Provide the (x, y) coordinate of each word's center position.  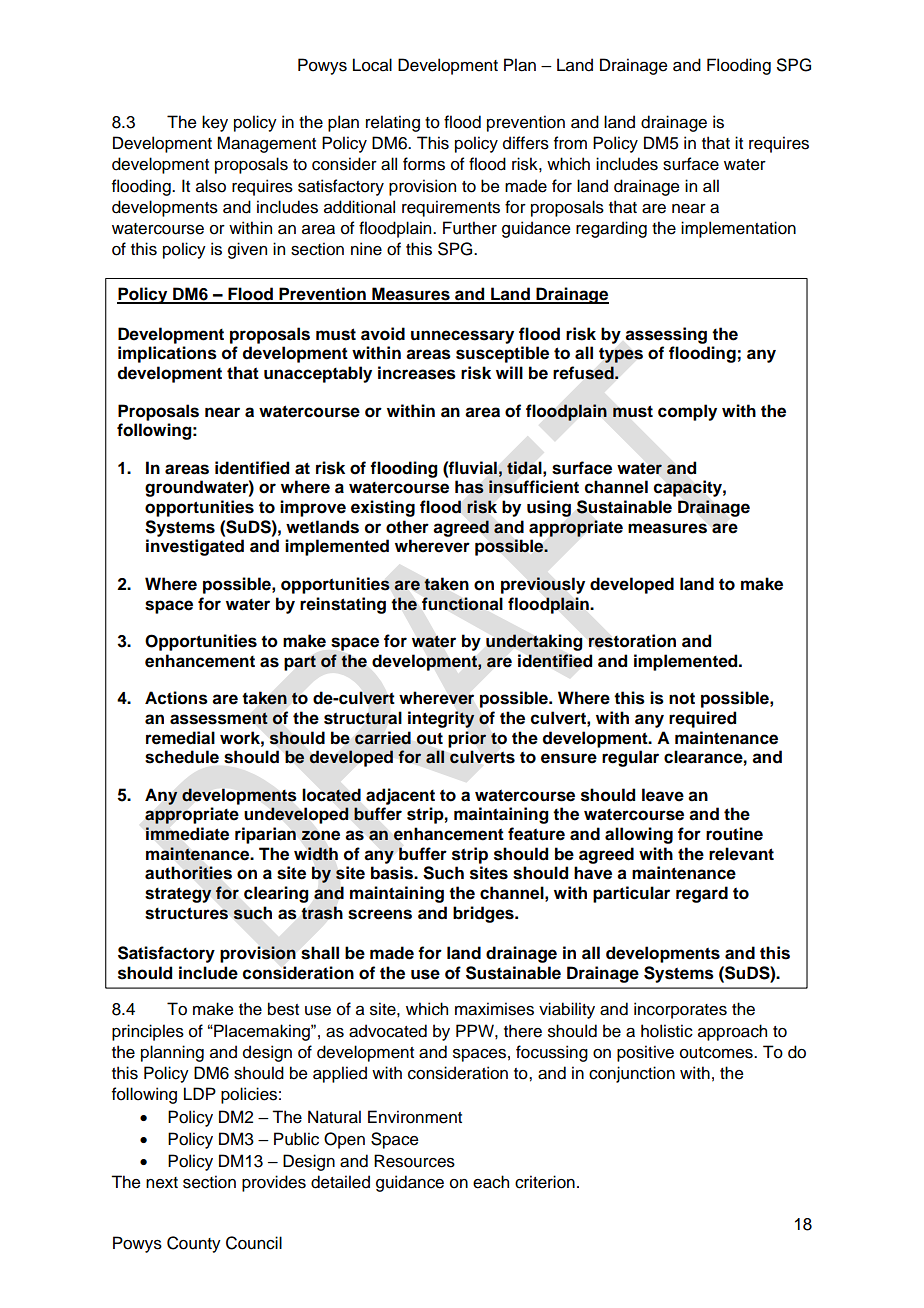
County (194, 1244)
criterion (545, 1182)
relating (393, 123)
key (215, 123)
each (491, 1182)
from (570, 143)
